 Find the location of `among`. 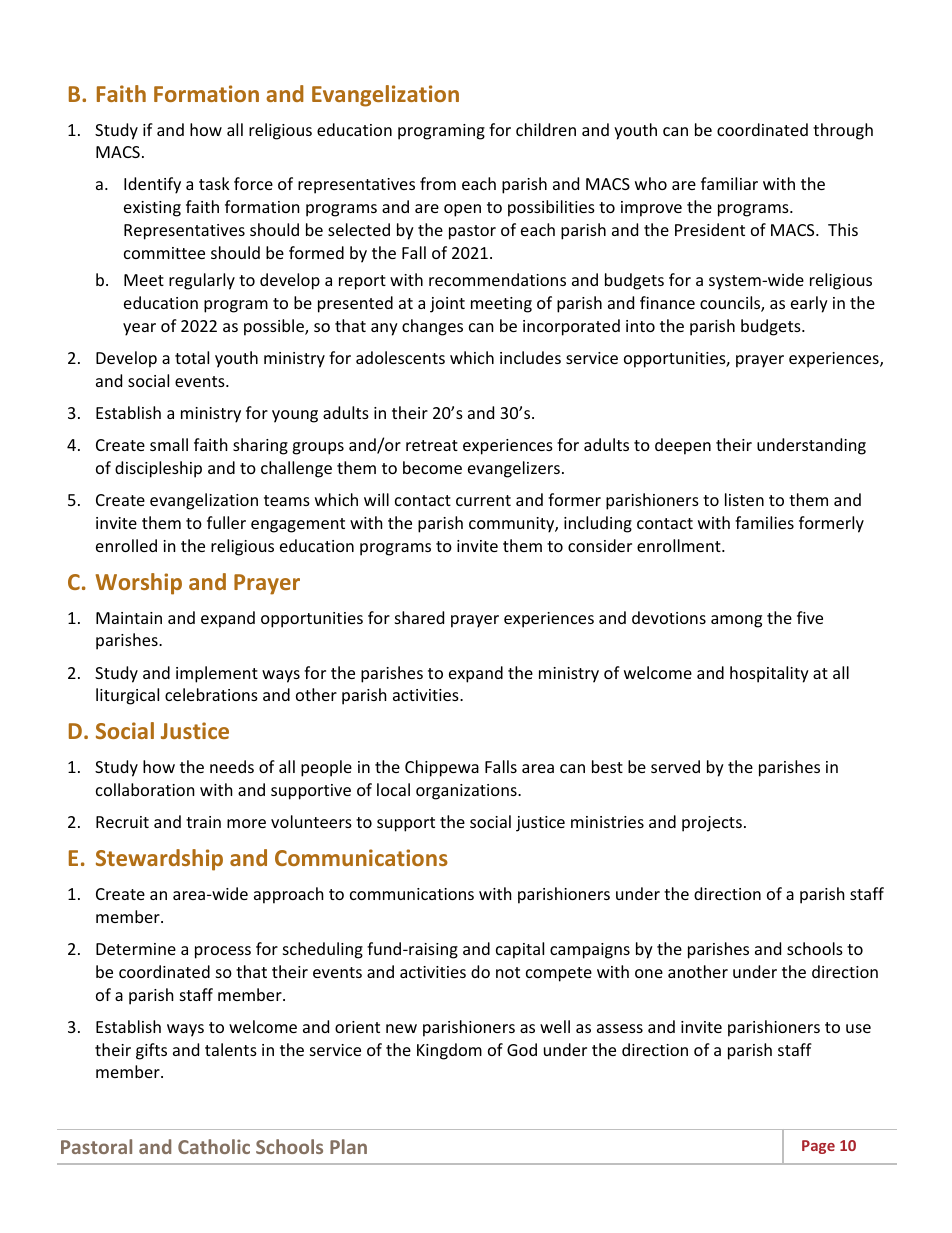

among is located at coordinates (736, 621).
